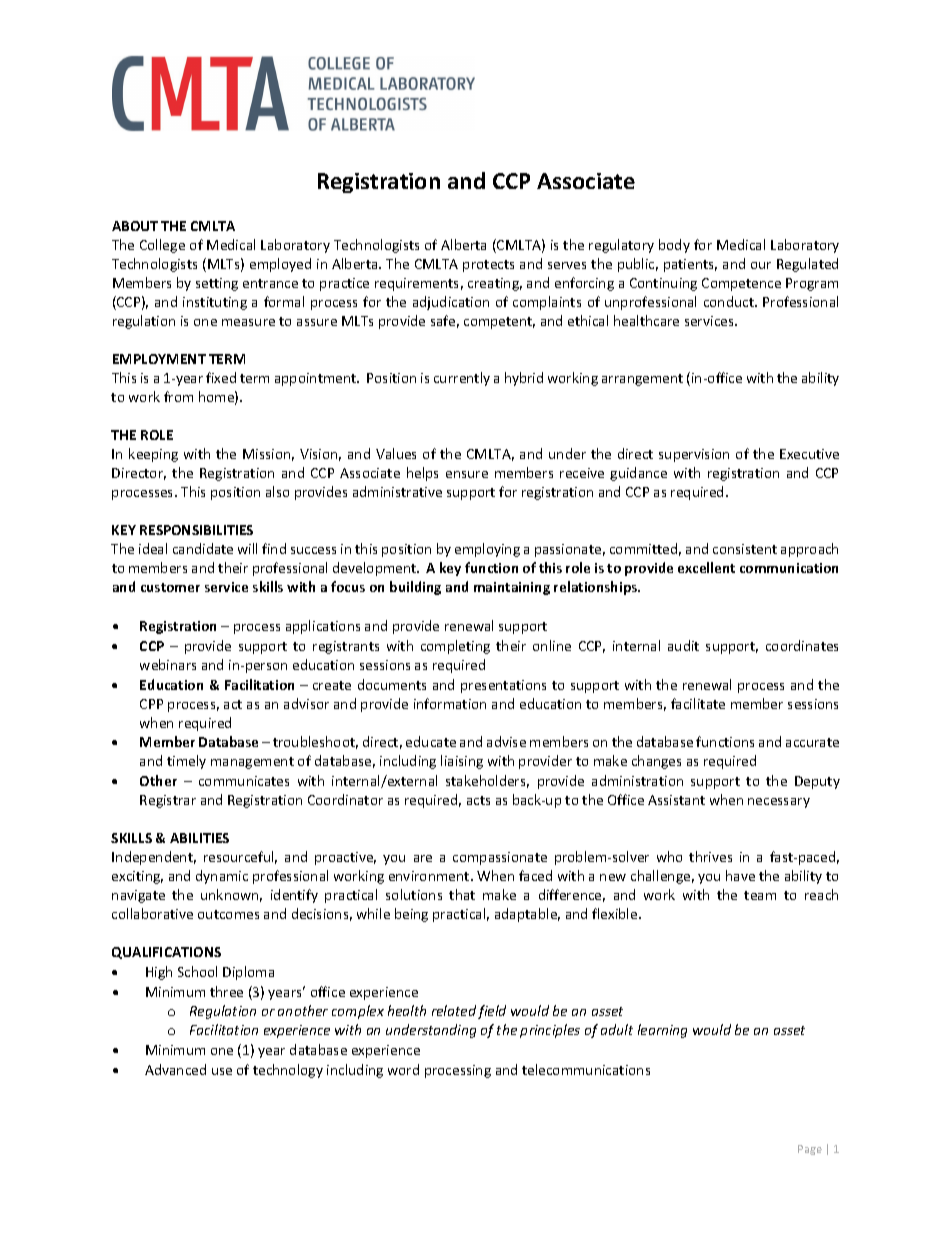 The width and height of the screenshot is (952, 1233). Describe the element at coordinates (222, 1071) in the screenshot. I see `use` at that location.
